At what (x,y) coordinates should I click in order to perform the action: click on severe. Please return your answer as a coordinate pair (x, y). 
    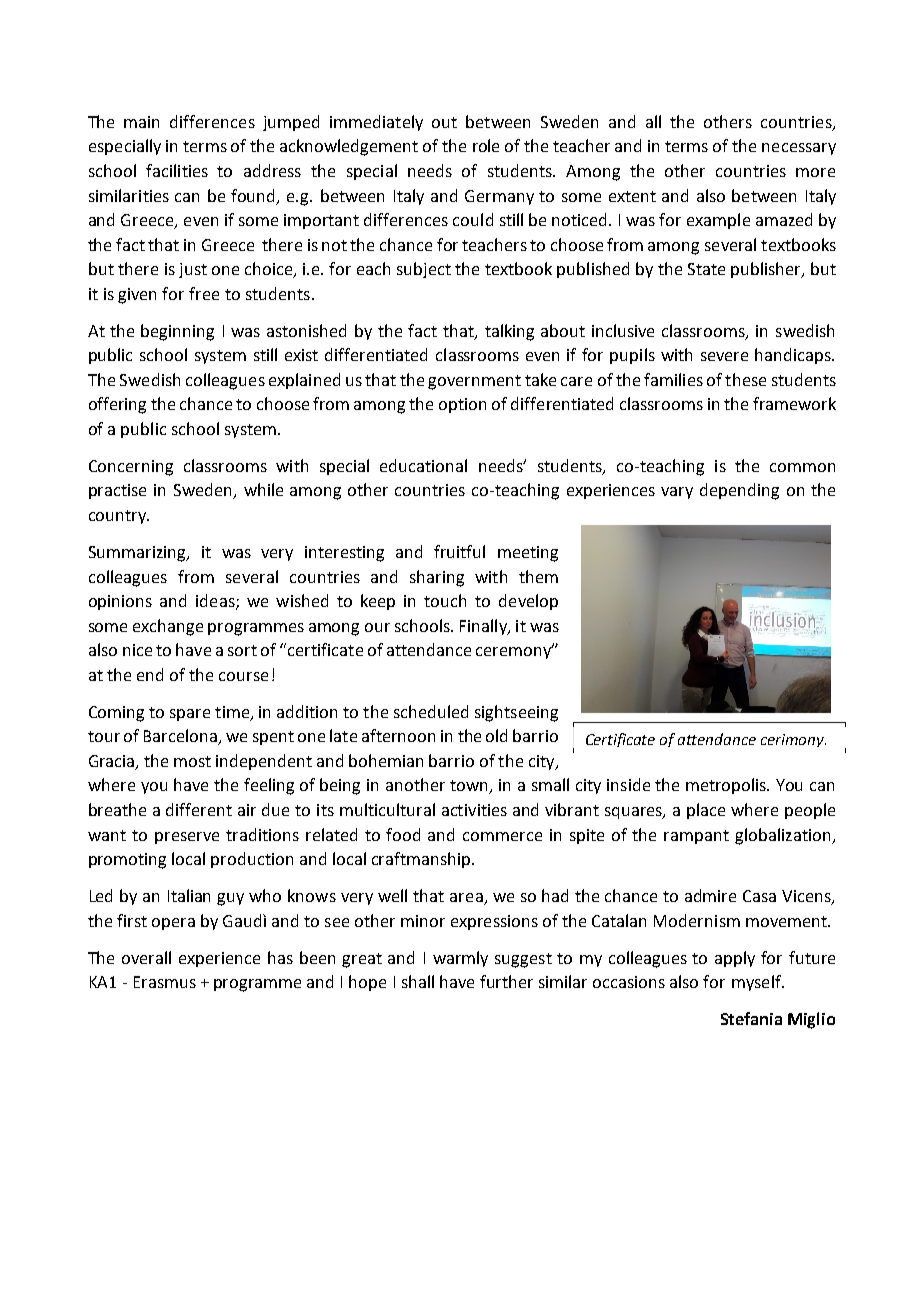
    Looking at the image, I should click on (724, 356).
